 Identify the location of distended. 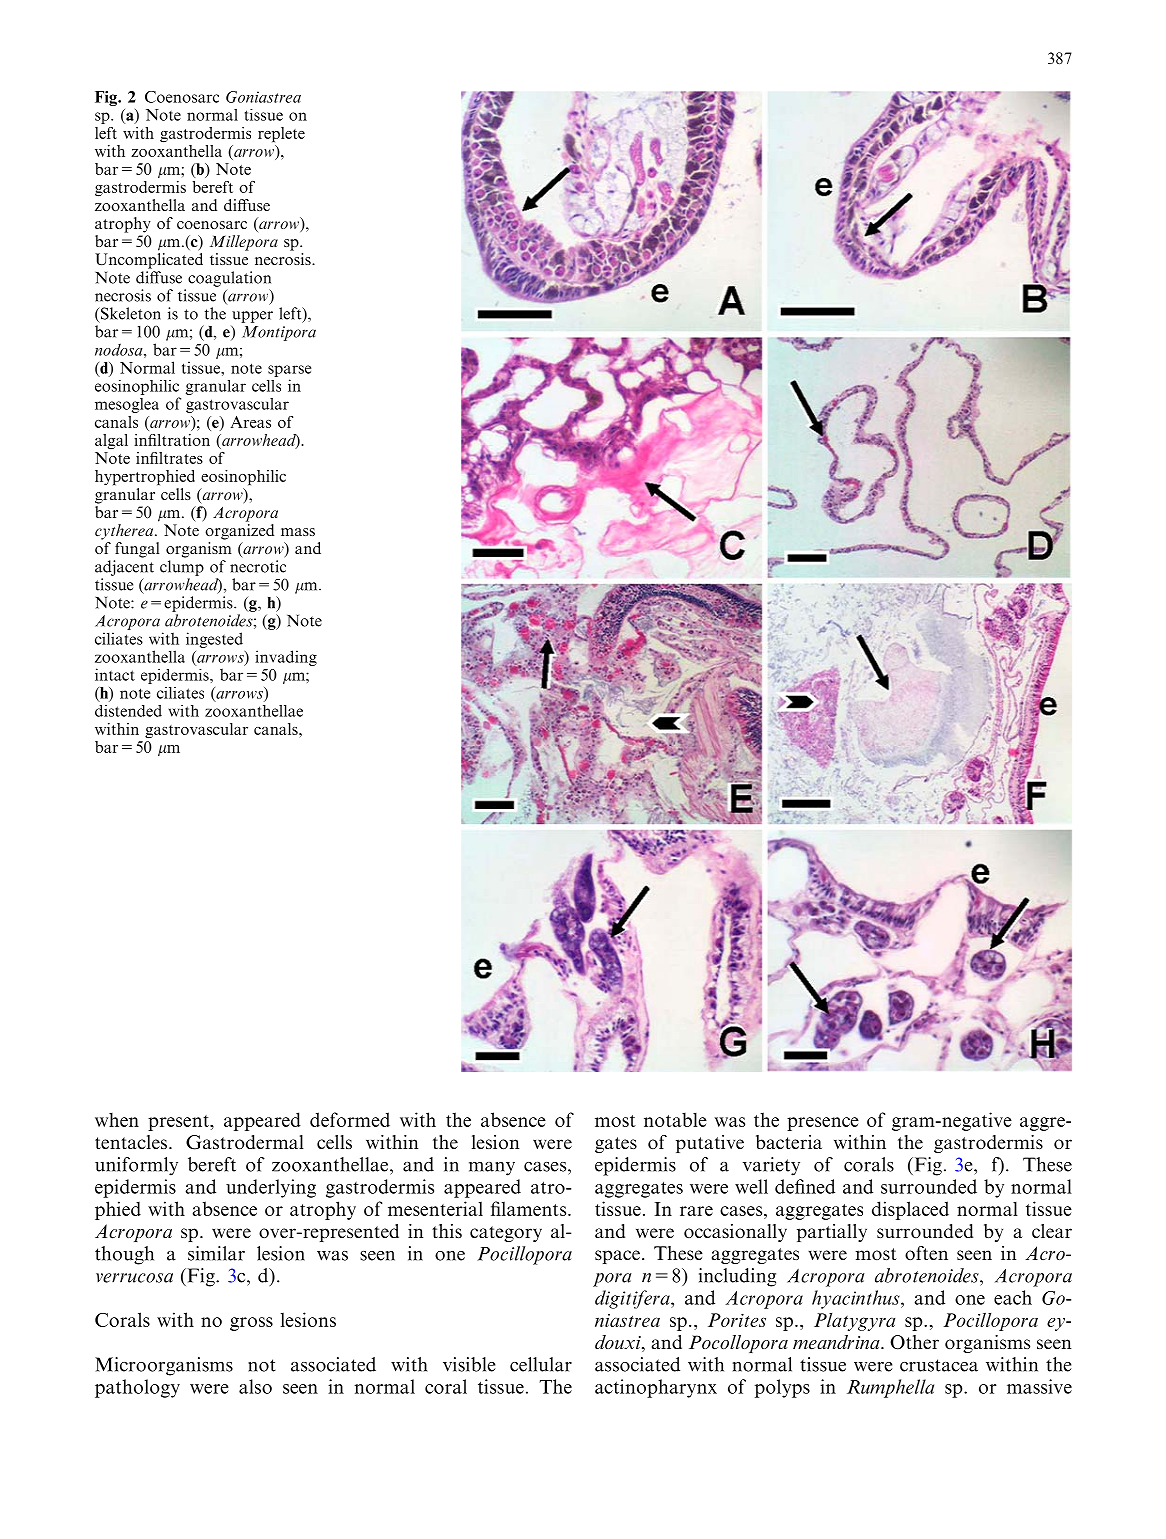
(128, 711).
